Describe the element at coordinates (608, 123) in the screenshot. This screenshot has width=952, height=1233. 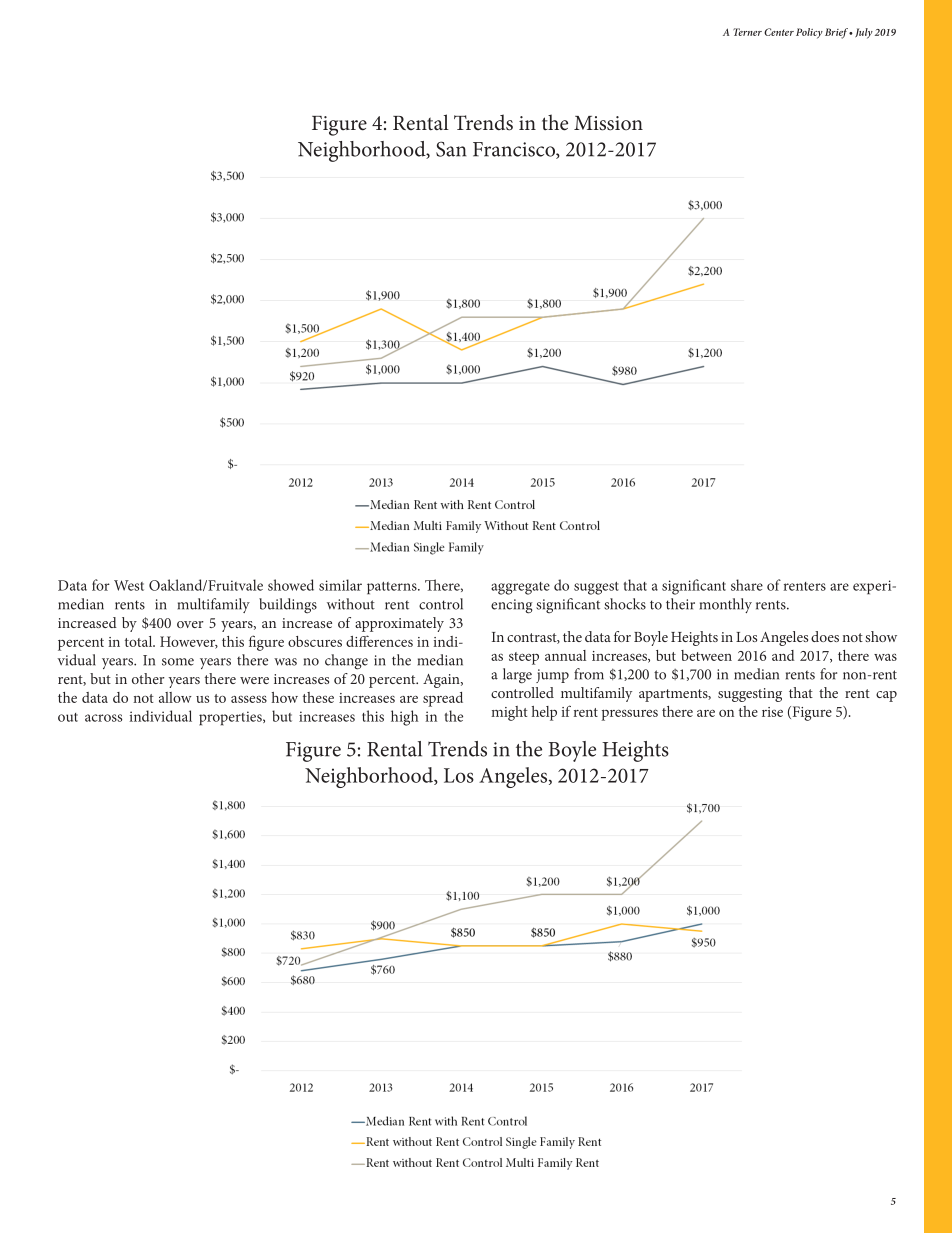
I see `Mission` at that location.
